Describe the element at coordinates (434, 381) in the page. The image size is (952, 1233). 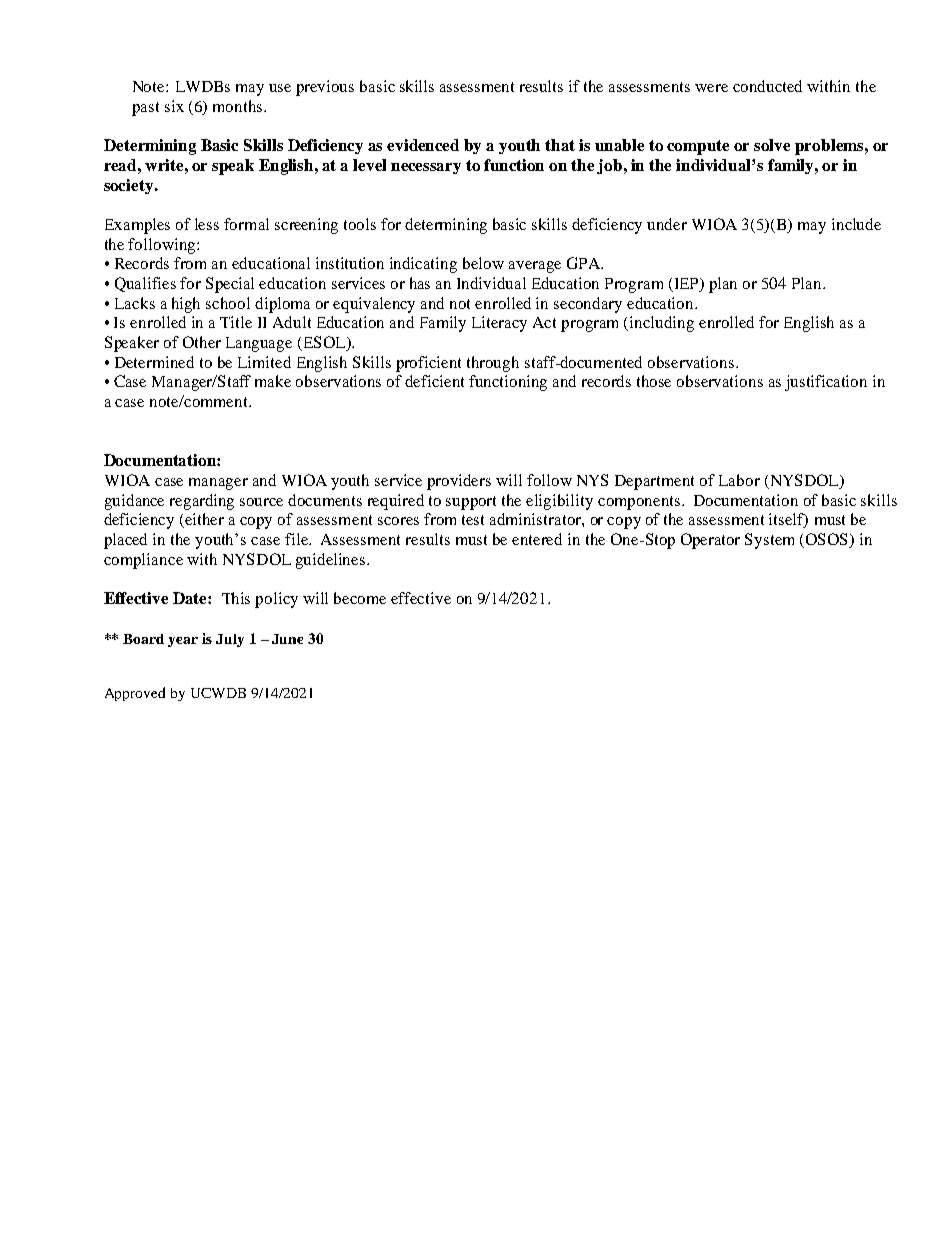
I see `deficient` at that location.
